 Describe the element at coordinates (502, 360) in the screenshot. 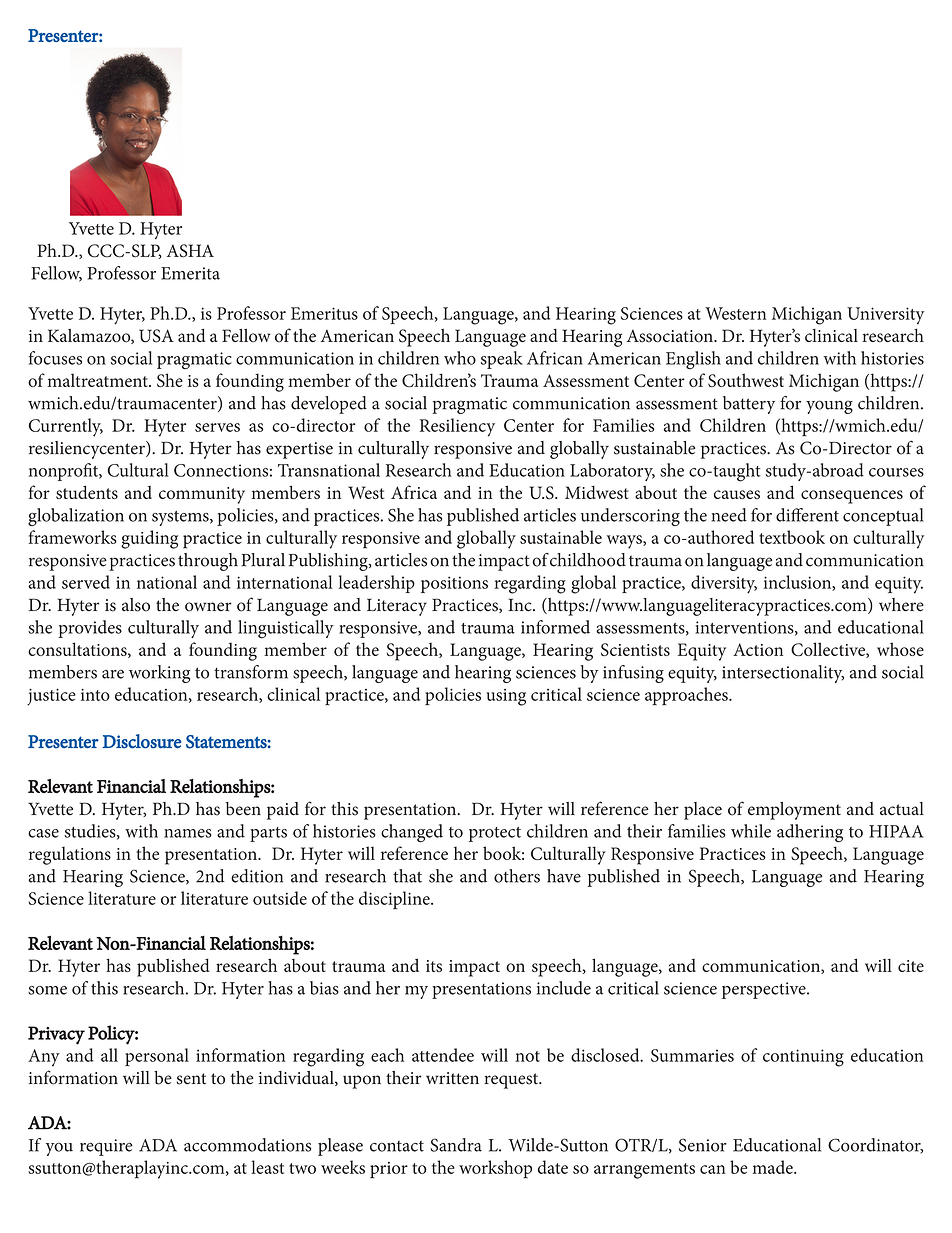

I see `speak` at that location.
